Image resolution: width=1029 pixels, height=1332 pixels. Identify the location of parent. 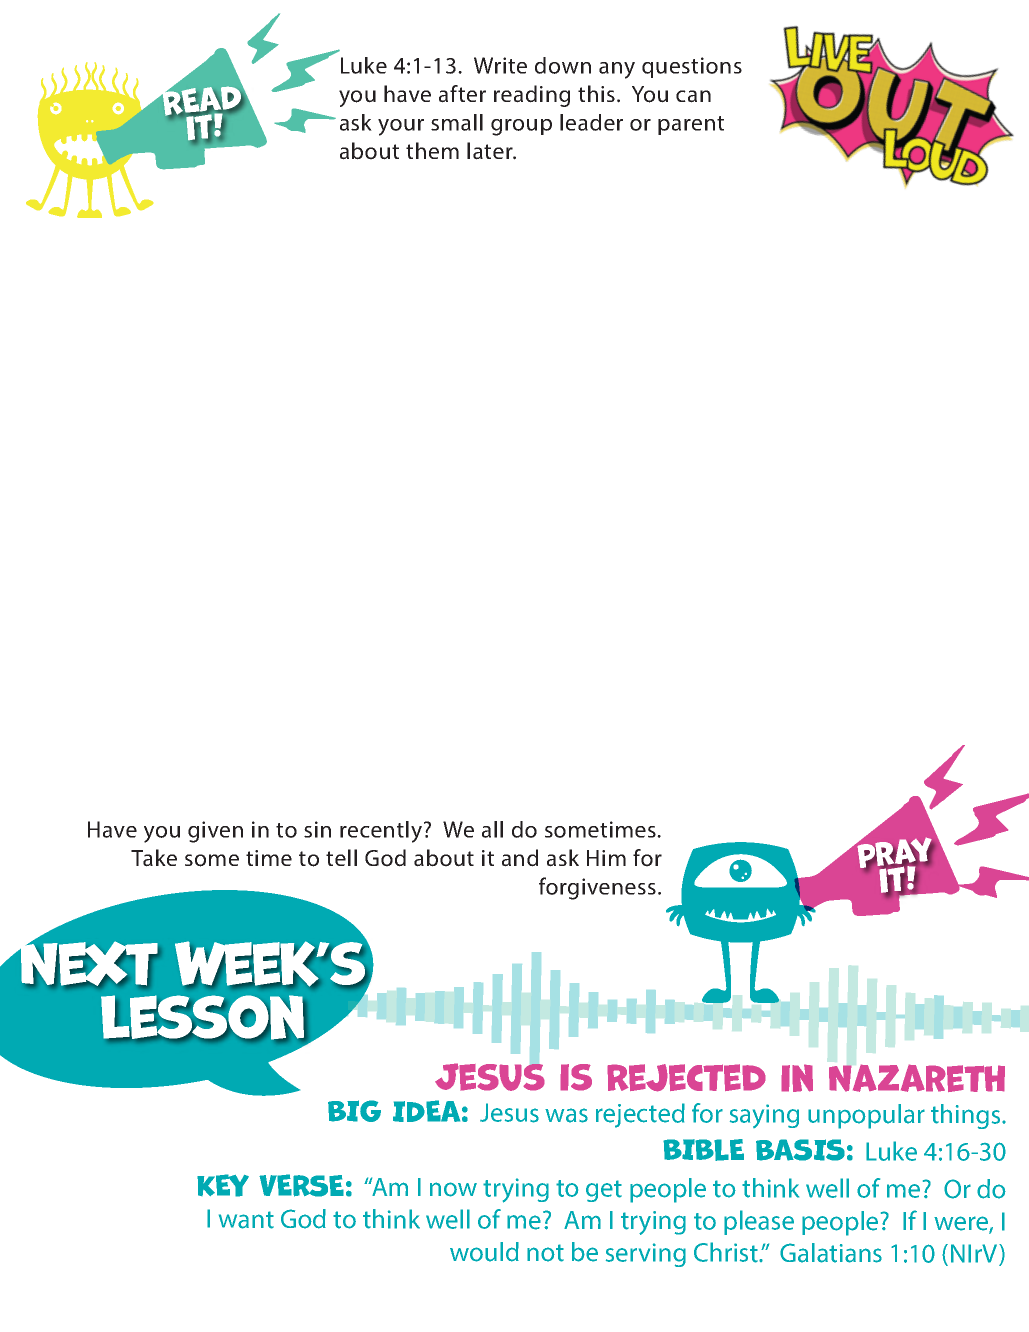
(691, 125).
